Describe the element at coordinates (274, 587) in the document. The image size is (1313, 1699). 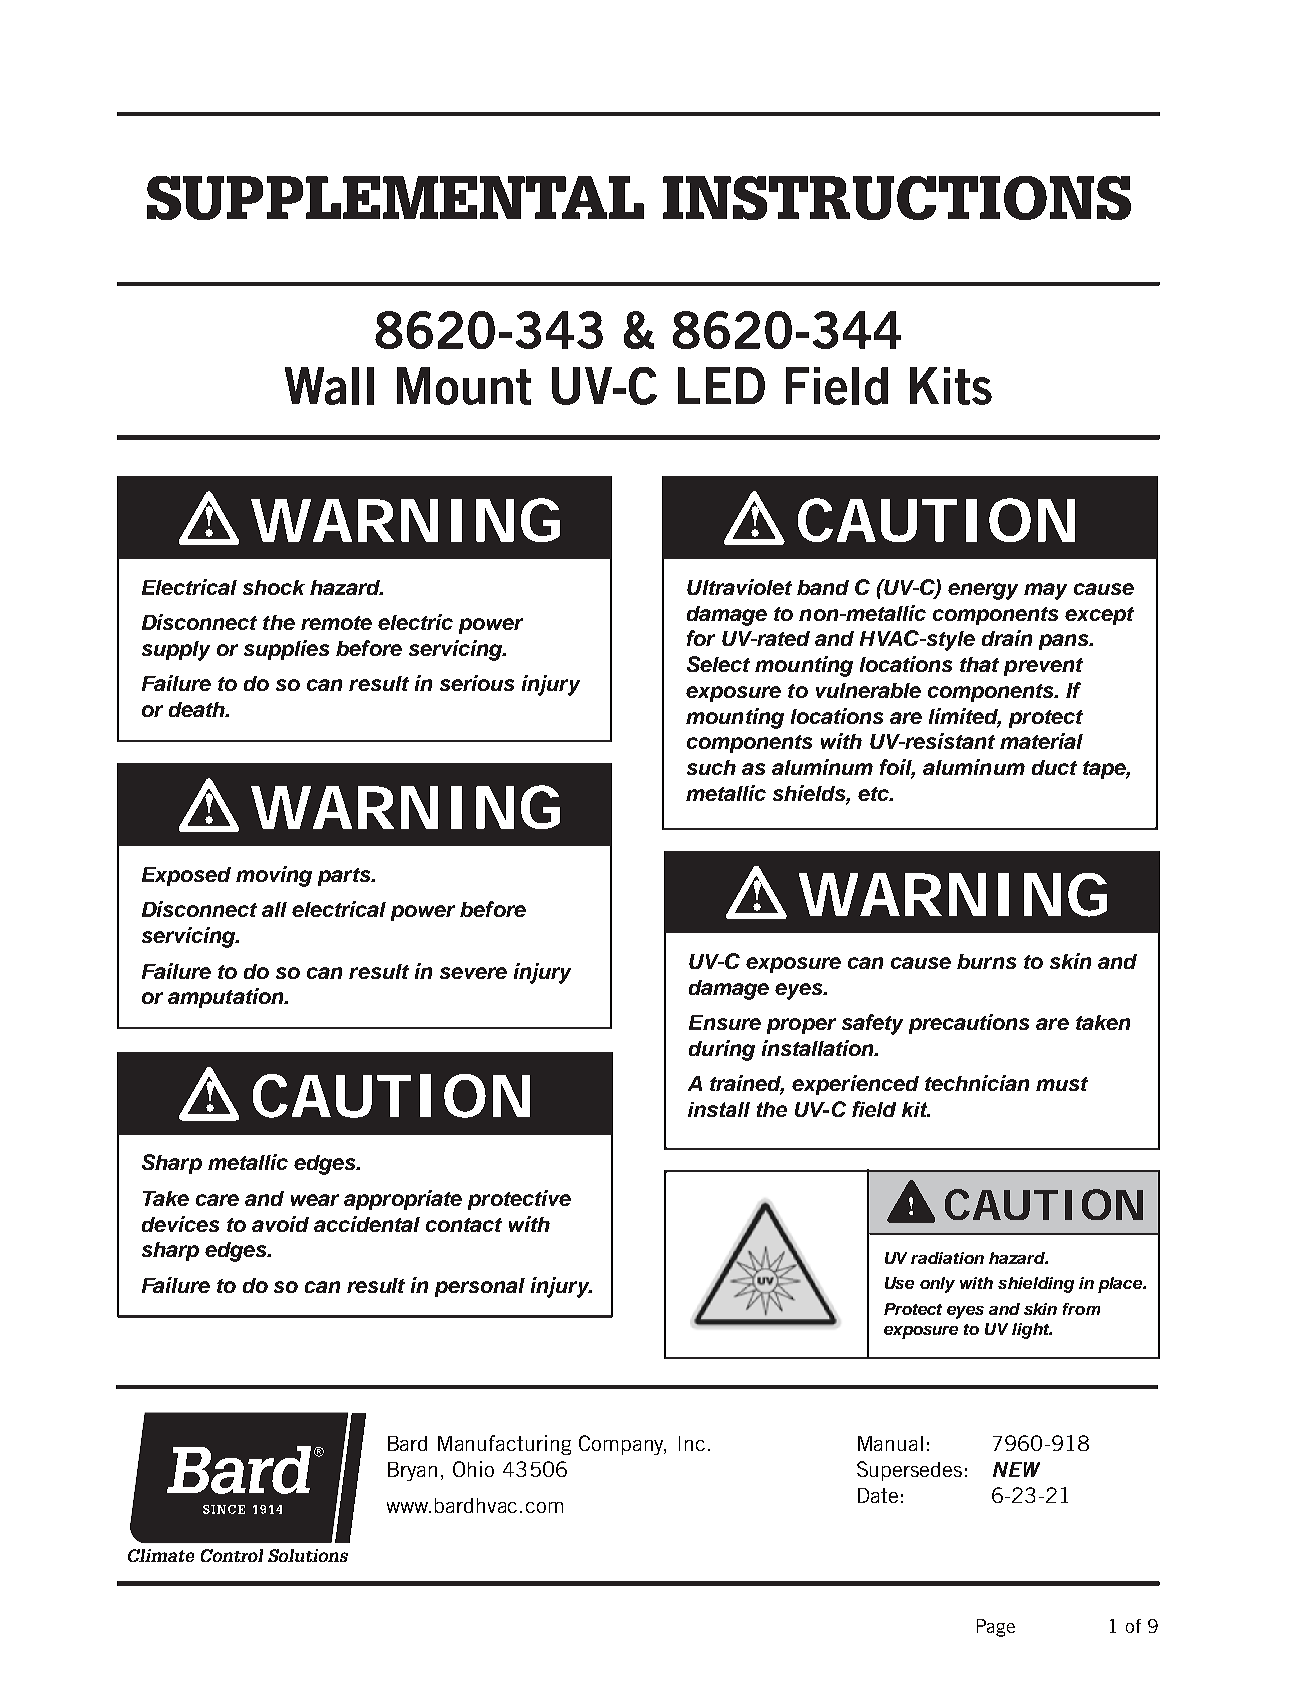
I see `shock` at that location.
